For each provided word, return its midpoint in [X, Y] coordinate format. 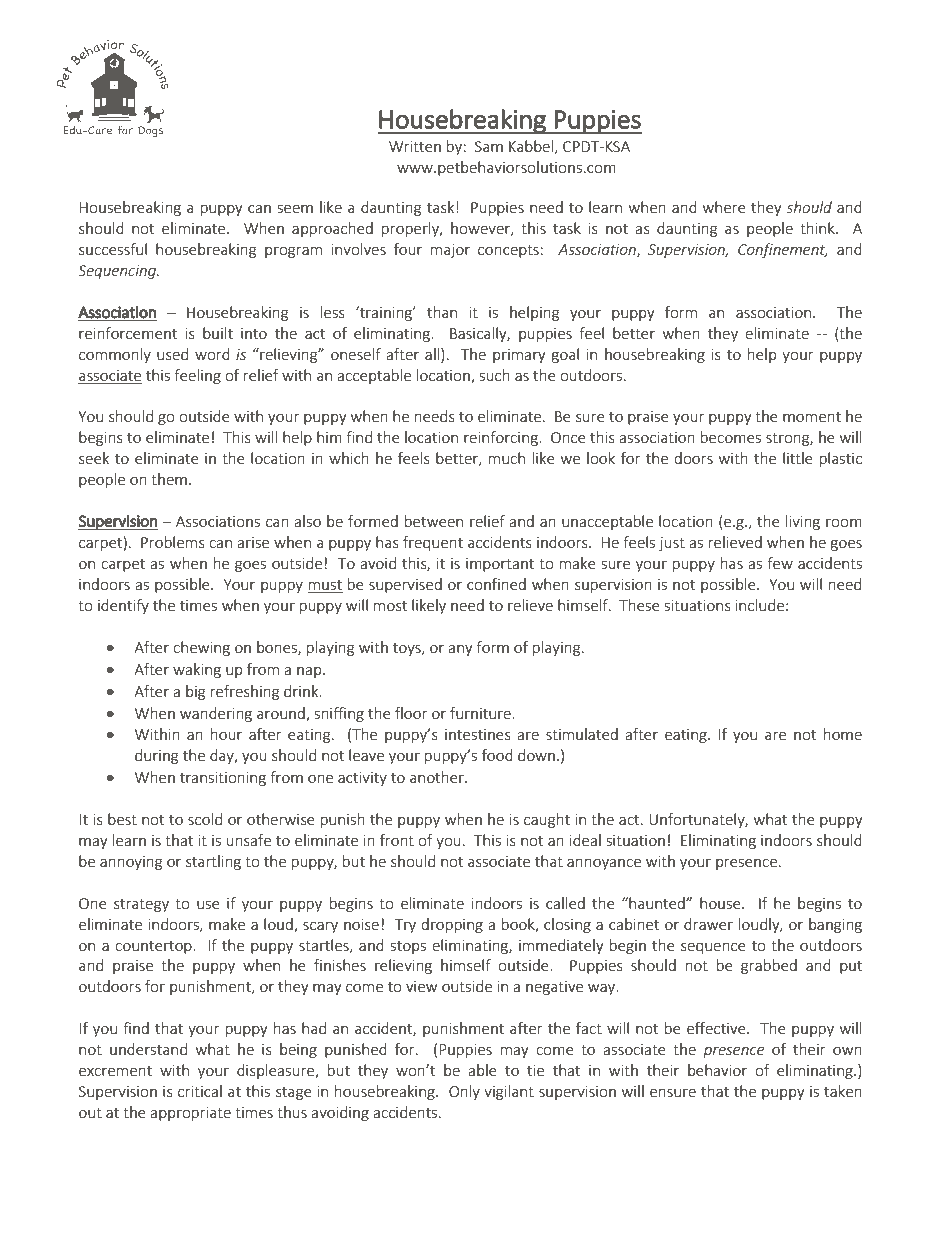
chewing [201, 648]
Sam [489, 146]
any [460, 650]
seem [295, 209]
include [760, 605]
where [724, 207]
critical [200, 1091]
